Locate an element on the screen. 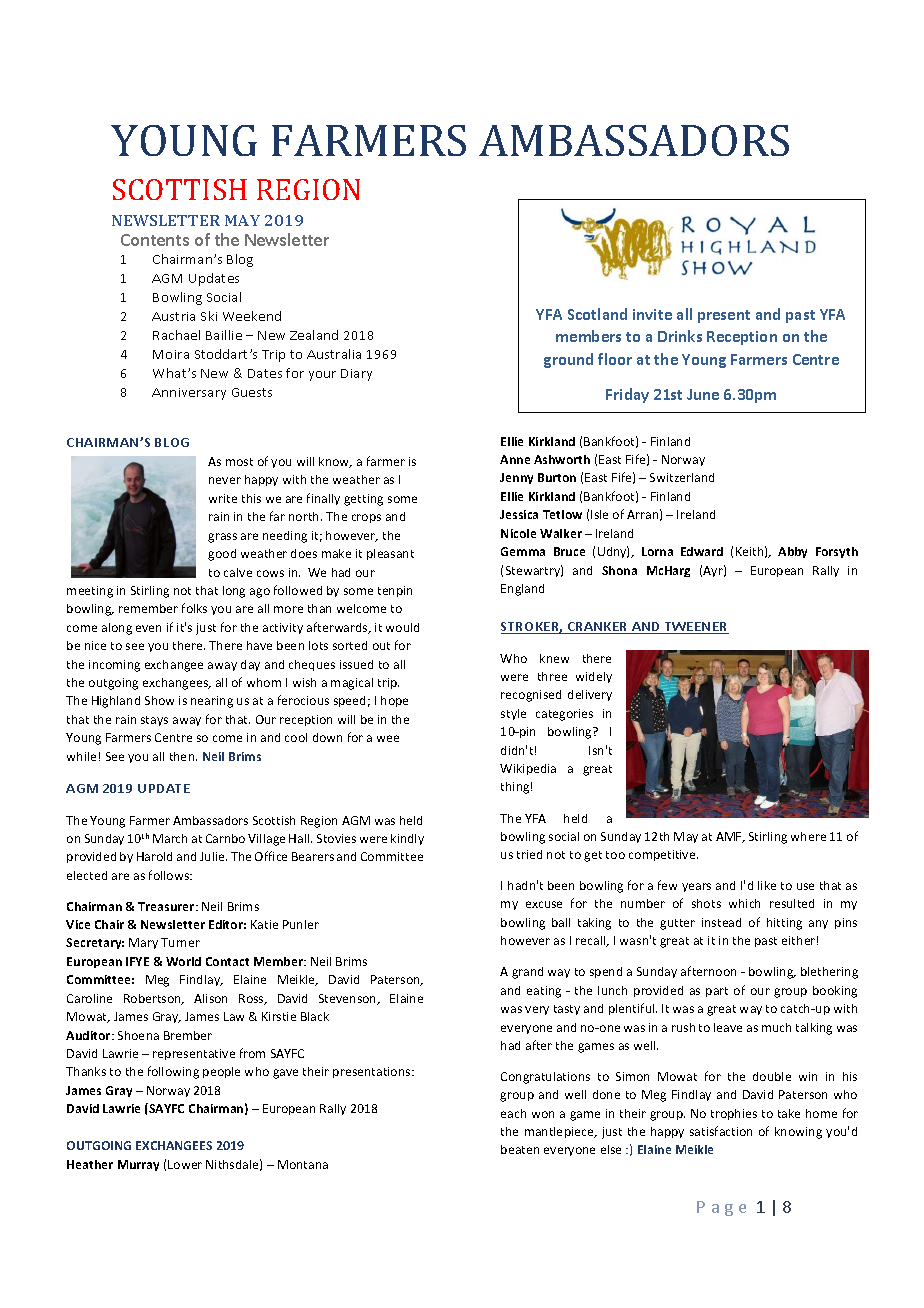  TWEENER is located at coordinates (696, 628).
